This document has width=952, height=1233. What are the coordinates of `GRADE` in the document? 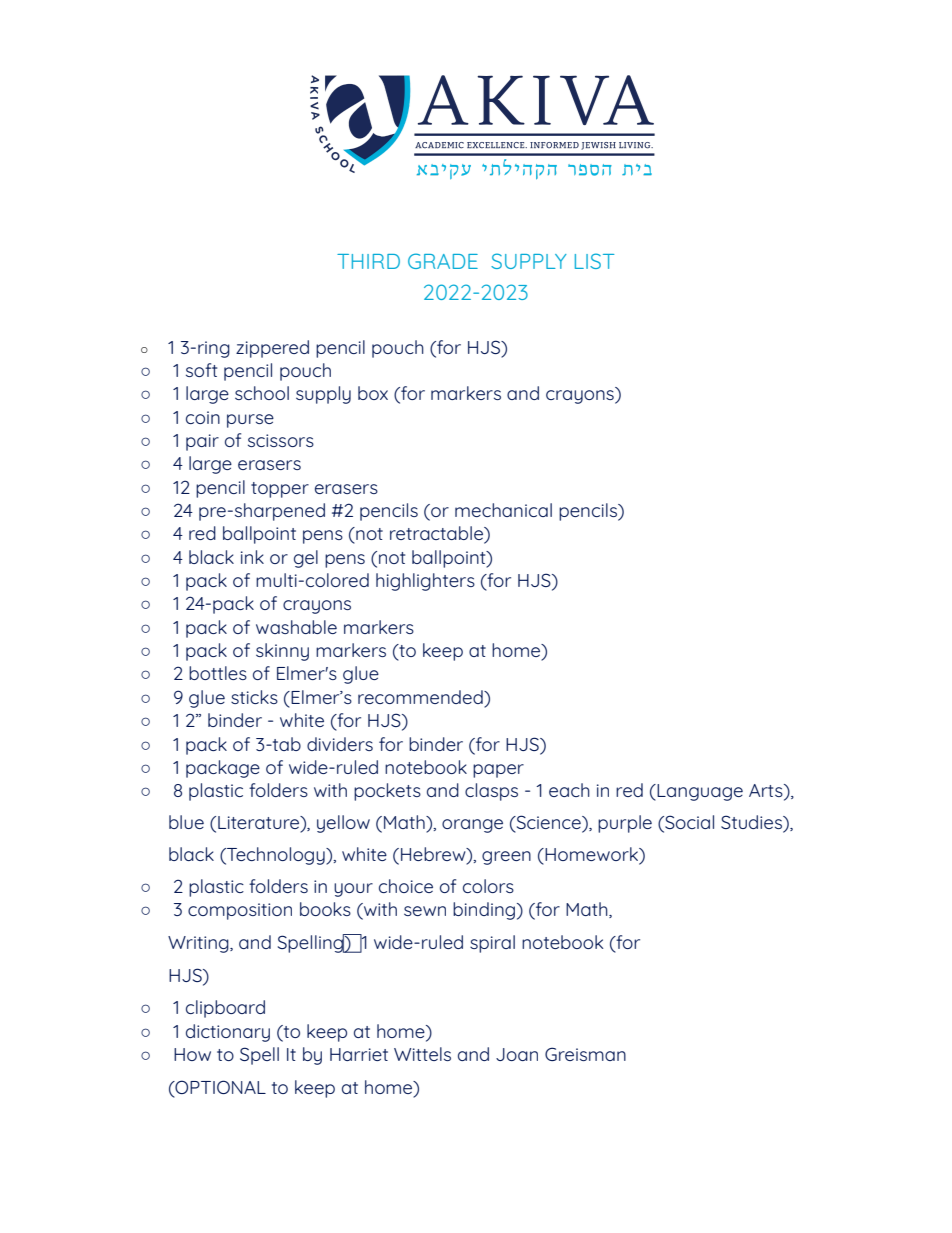 It's located at (443, 261).
